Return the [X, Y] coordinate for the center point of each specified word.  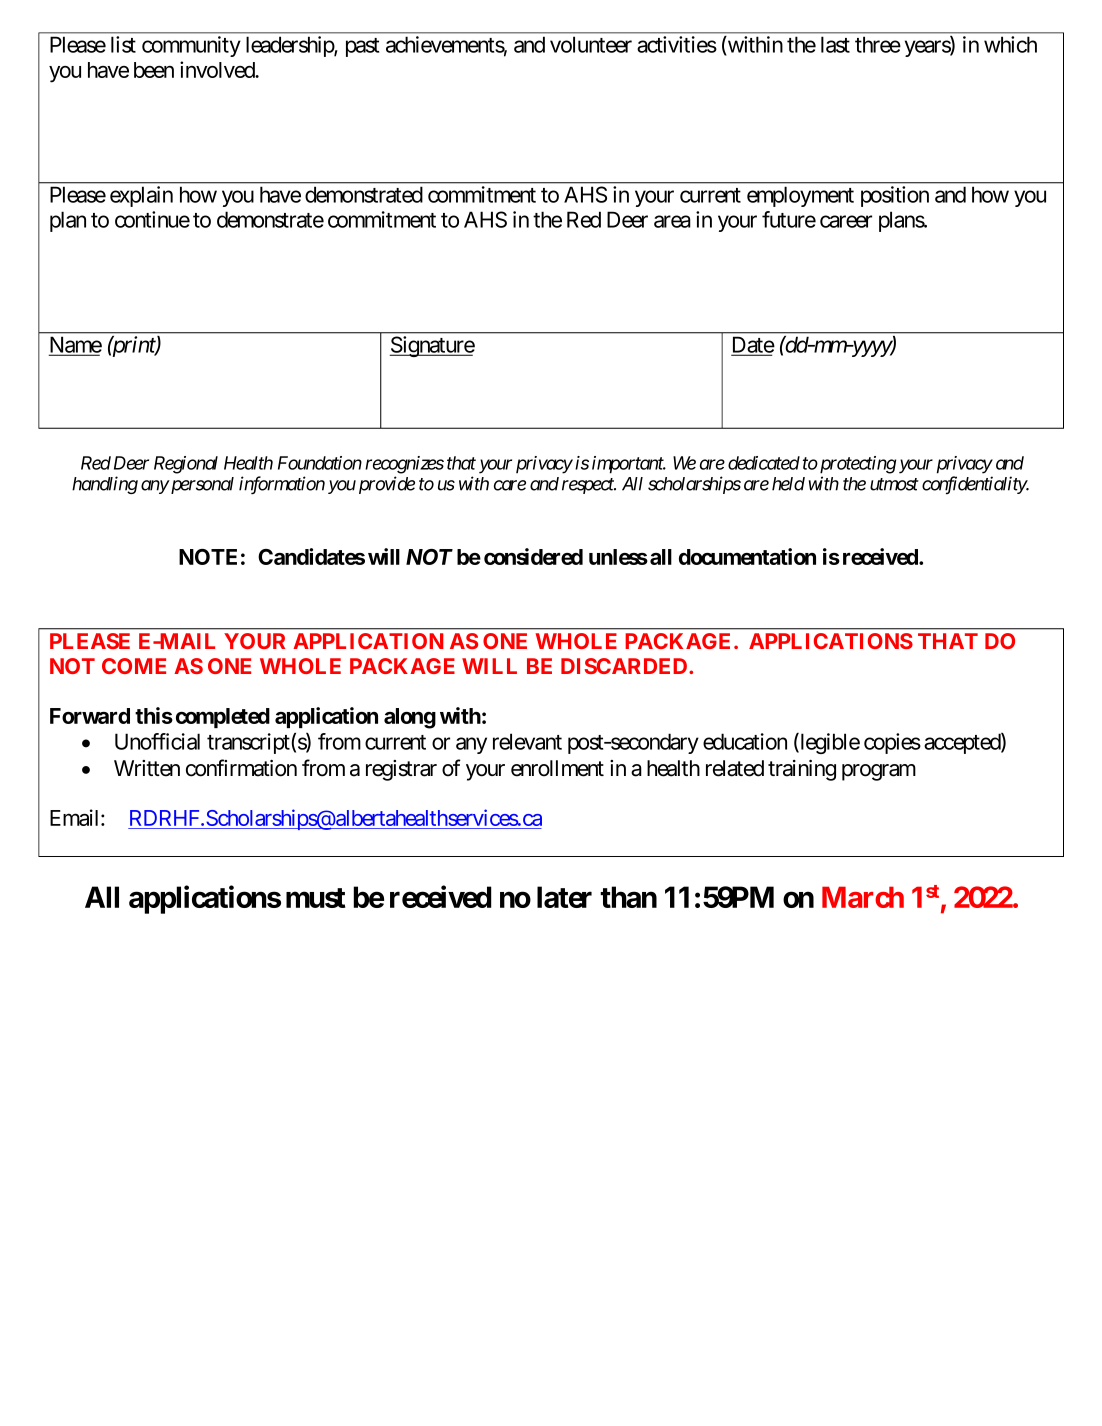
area [672, 221]
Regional [186, 465]
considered [533, 556]
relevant [527, 741]
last [835, 44]
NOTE [208, 557]
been [154, 70]
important [629, 465]
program [879, 772]
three [878, 44]
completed [223, 718]
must [315, 898]
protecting [856, 465]
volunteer [591, 44]
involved [218, 69]
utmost [894, 484]
